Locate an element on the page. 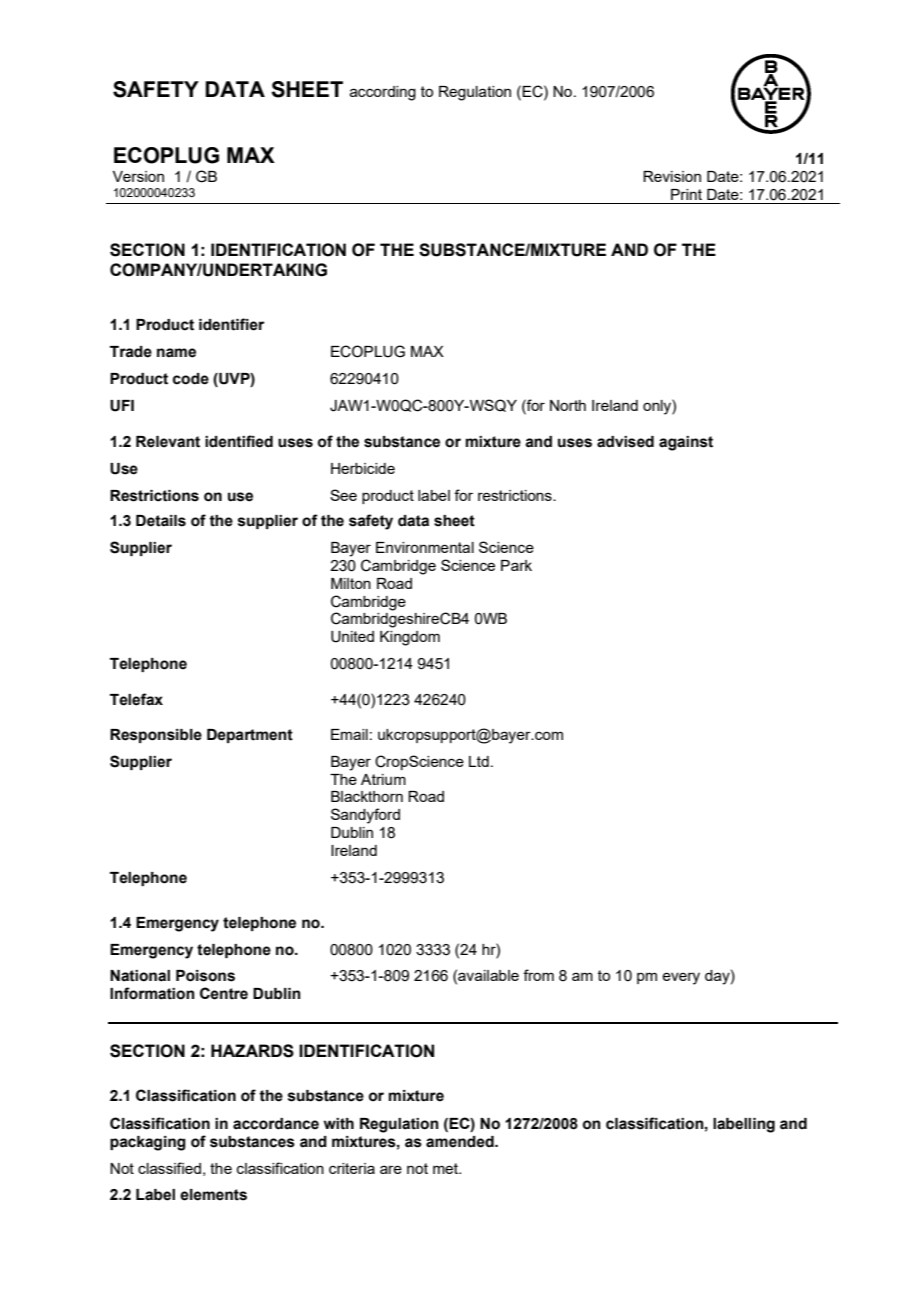 This image has width=924, height=1308. Version is located at coordinates (138, 176).
